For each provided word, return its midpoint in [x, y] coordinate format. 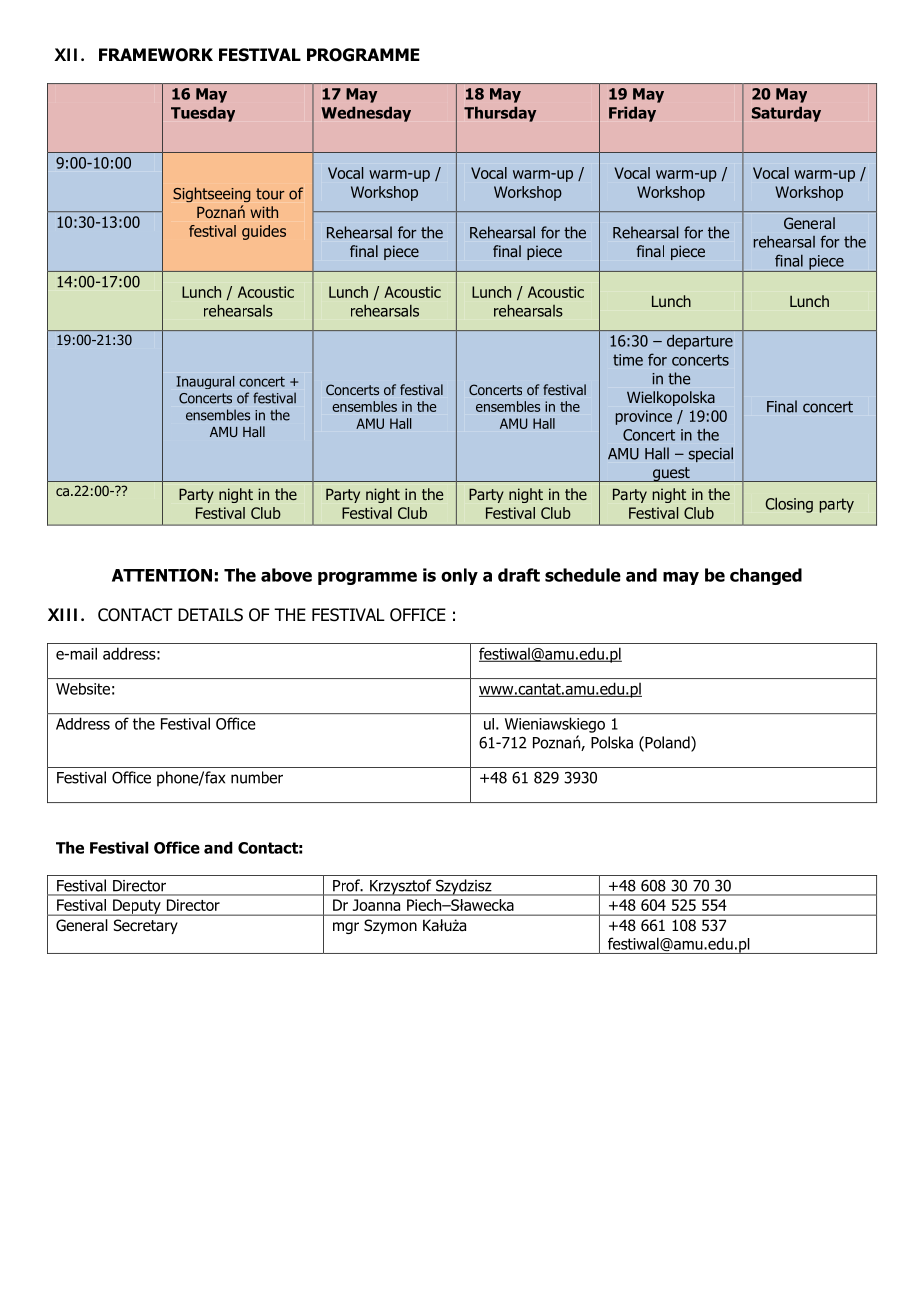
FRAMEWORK [156, 55]
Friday [632, 114]
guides [264, 232]
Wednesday [366, 114]
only [459, 576]
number [257, 777]
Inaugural [205, 382]
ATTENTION [162, 575]
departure [700, 342]
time [628, 360]
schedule [583, 575]
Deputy [137, 907]
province [644, 417]
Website [83, 689]
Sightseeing [212, 194]
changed [766, 576]
